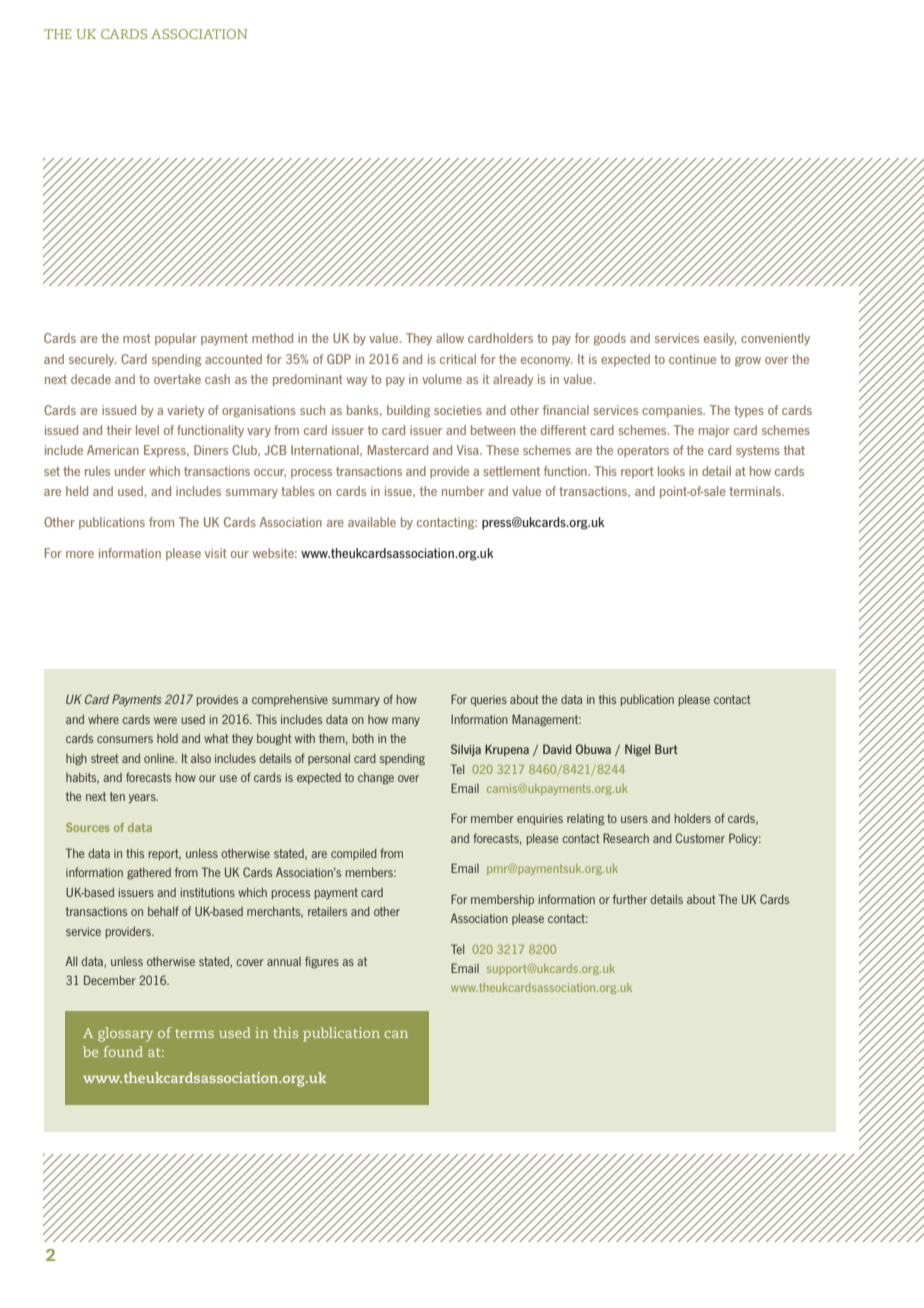 The height and width of the image is (1308, 924). Describe the element at coordinates (376, 778) in the image. I see `change` at that location.
